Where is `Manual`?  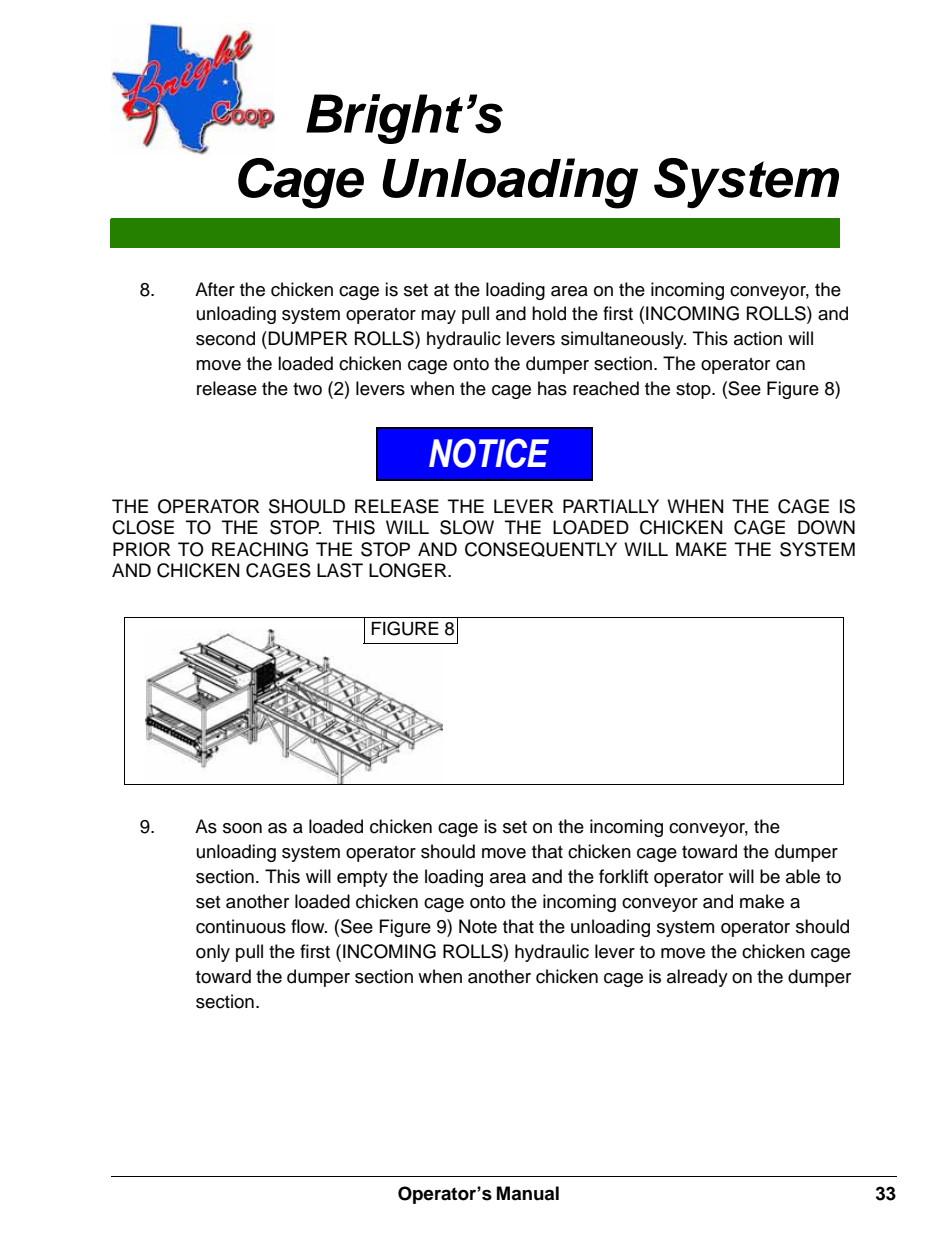 Manual is located at coordinates (528, 1193).
